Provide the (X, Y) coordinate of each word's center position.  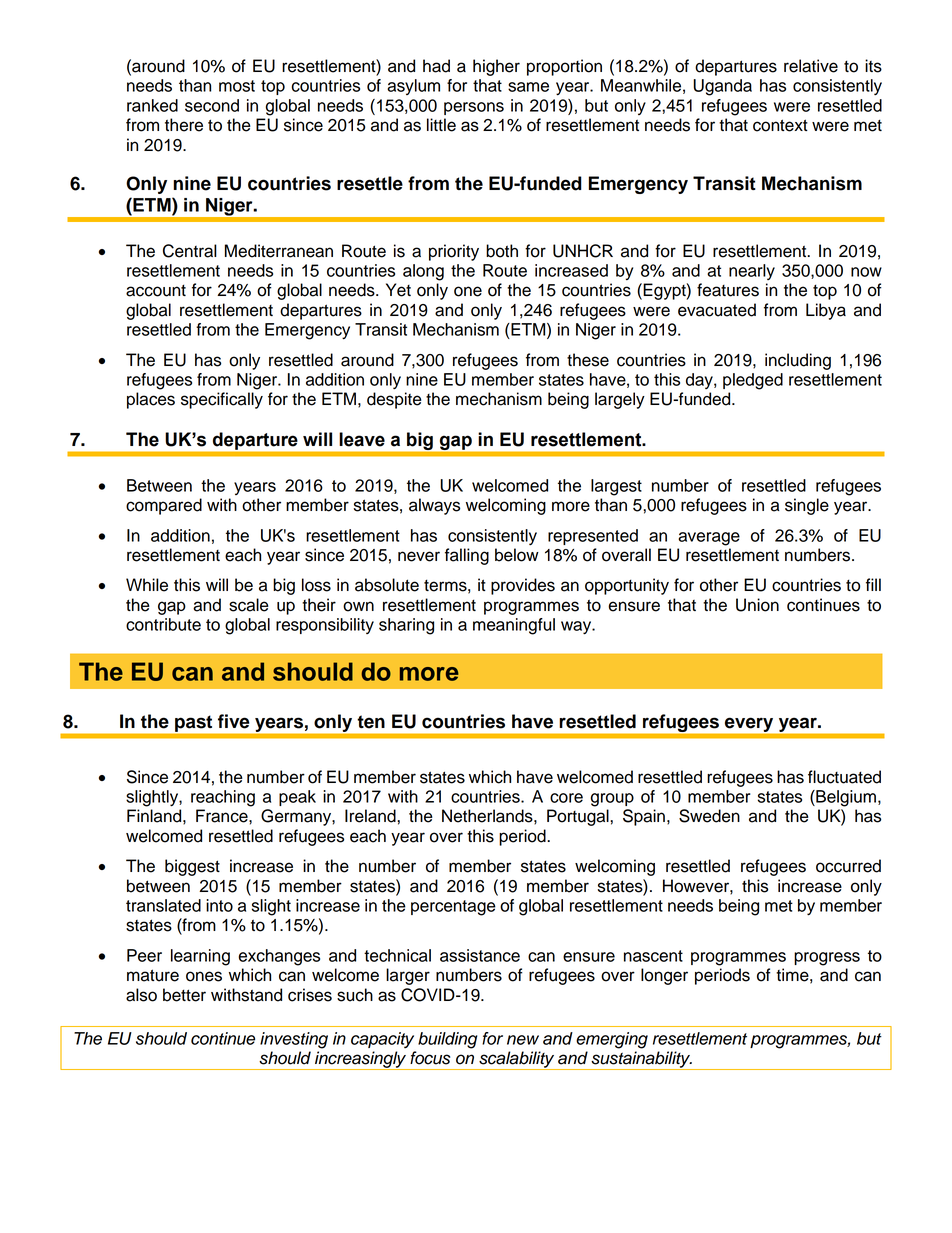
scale (249, 605)
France (223, 816)
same (528, 87)
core (566, 798)
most (237, 86)
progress (827, 959)
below (517, 555)
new (523, 1040)
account (156, 290)
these (588, 360)
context (780, 125)
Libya (826, 311)
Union (757, 605)
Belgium (845, 798)
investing (294, 1040)
